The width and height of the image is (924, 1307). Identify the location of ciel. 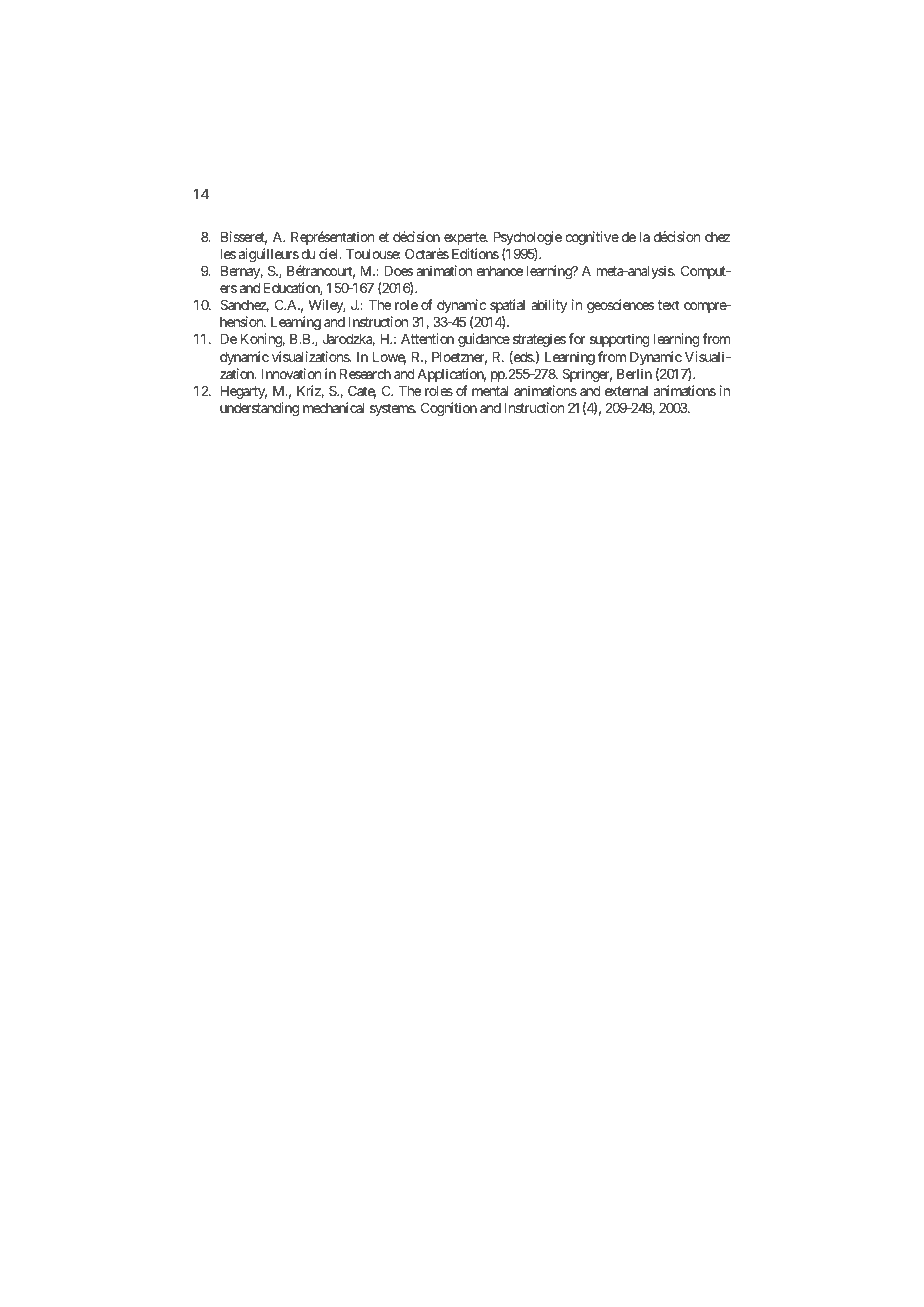
(330, 253).
